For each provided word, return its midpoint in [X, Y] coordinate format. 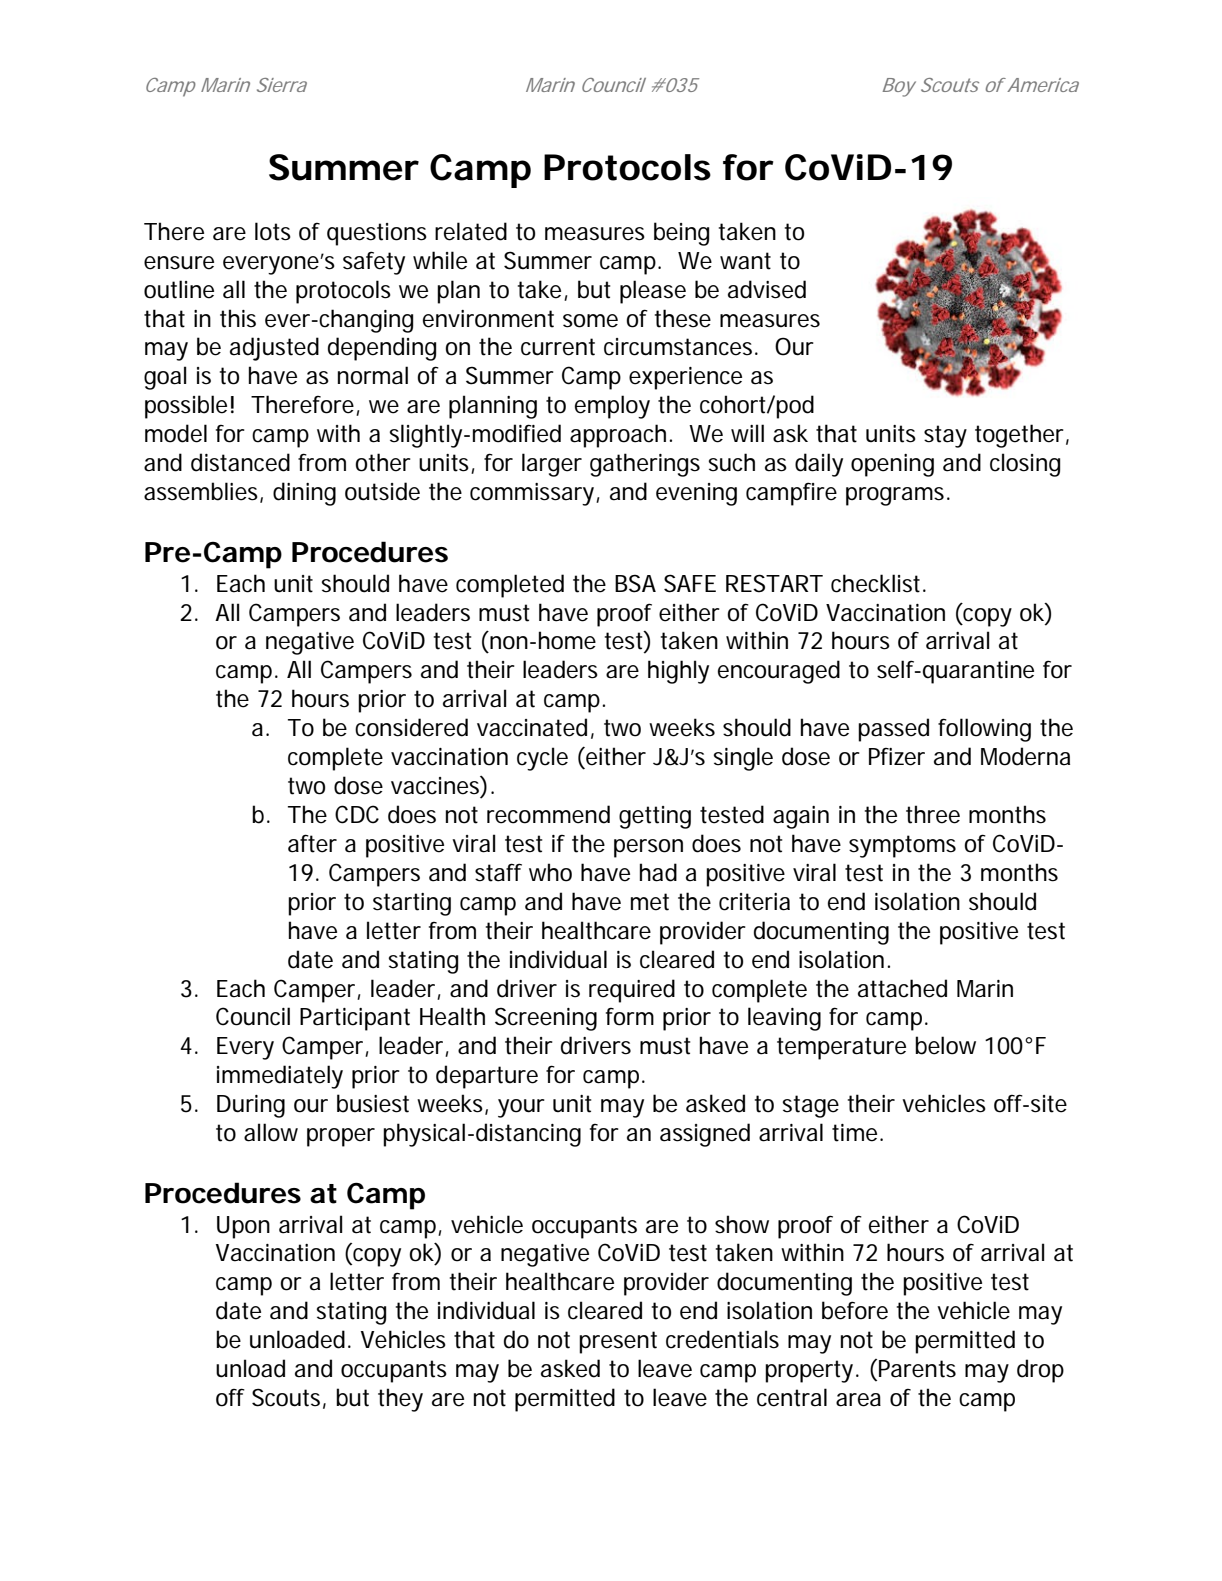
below [945, 1045]
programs [897, 496]
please [653, 292]
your [521, 1108]
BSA [635, 583]
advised [767, 289]
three [933, 814]
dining [304, 494]
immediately [280, 1077]
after [312, 843]
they [400, 1400]
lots [273, 231]
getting [655, 817]
